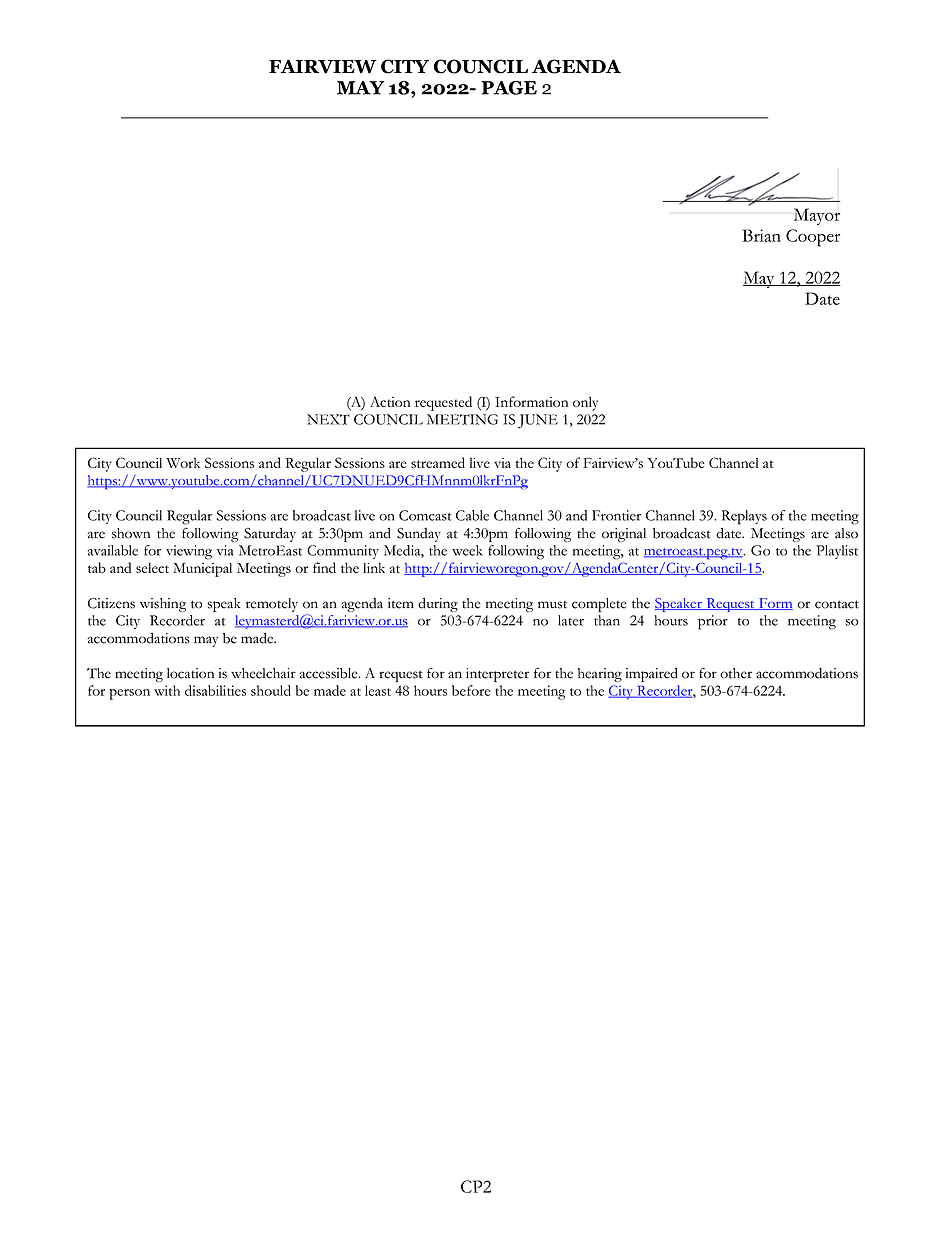 The width and height of the screenshot is (952, 1233). Describe the element at coordinates (813, 238) in the screenshot. I see `Cooper` at that location.
